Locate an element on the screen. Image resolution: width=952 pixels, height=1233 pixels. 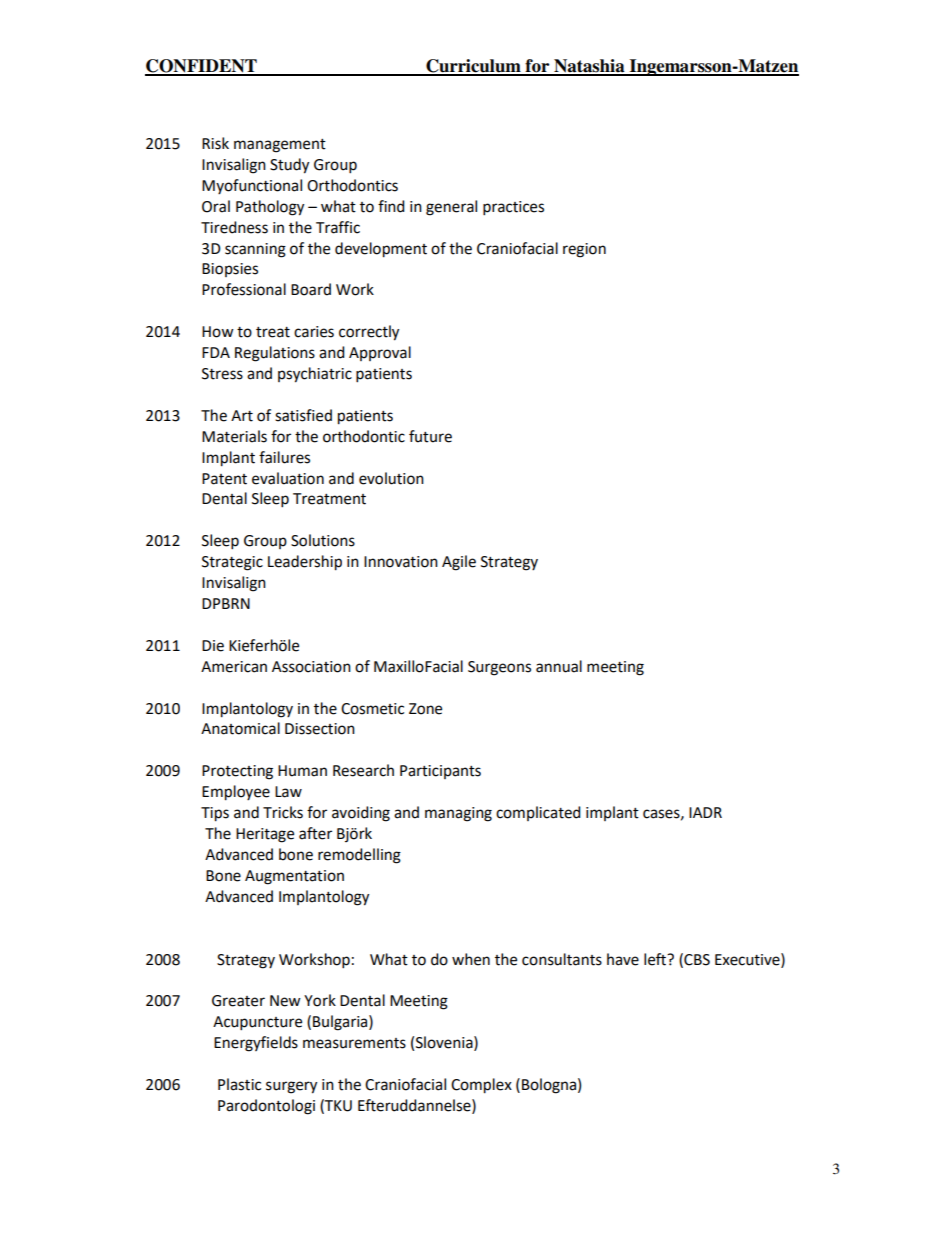
Strategic is located at coordinates (232, 563).
